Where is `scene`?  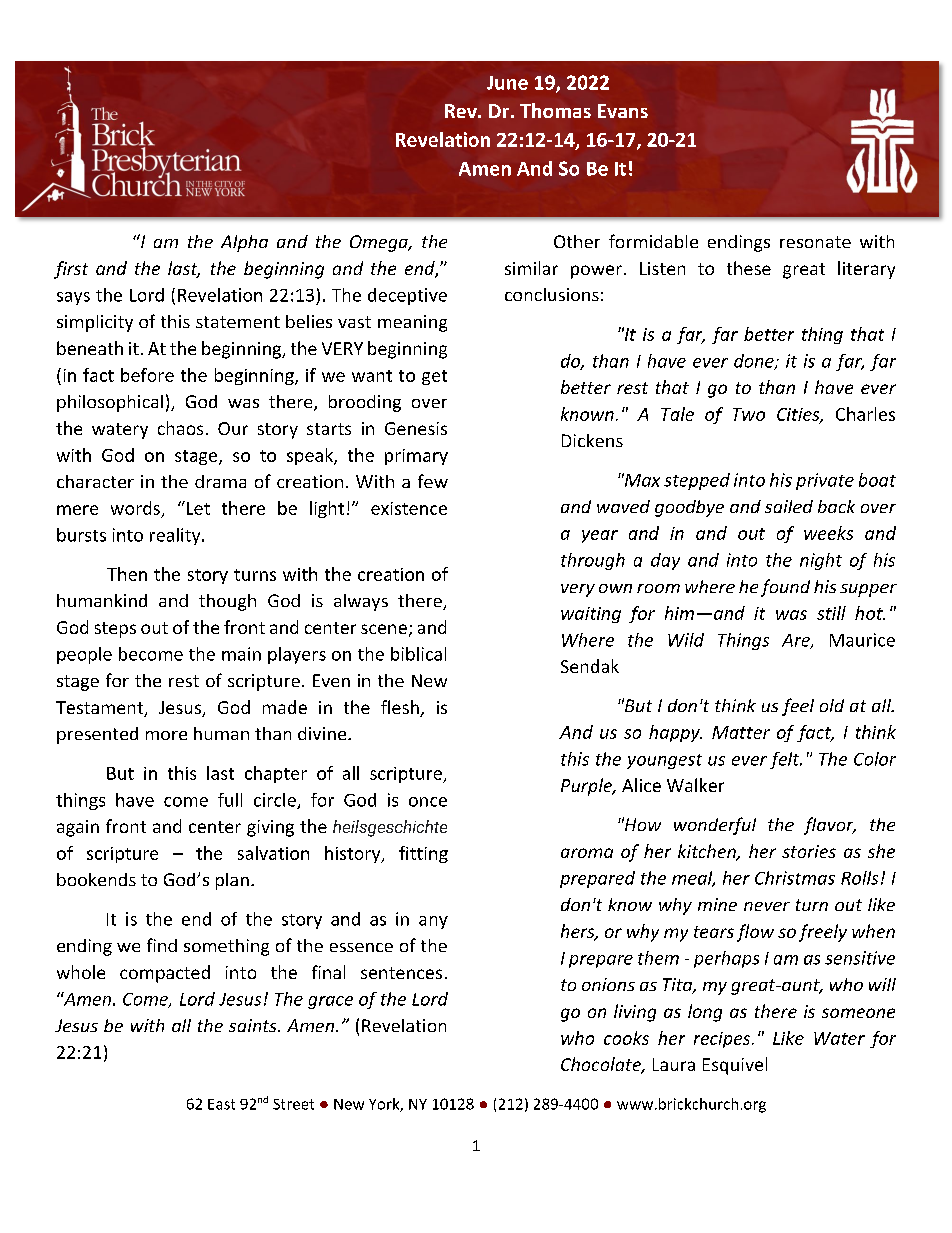
scene is located at coordinates (384, 629).
